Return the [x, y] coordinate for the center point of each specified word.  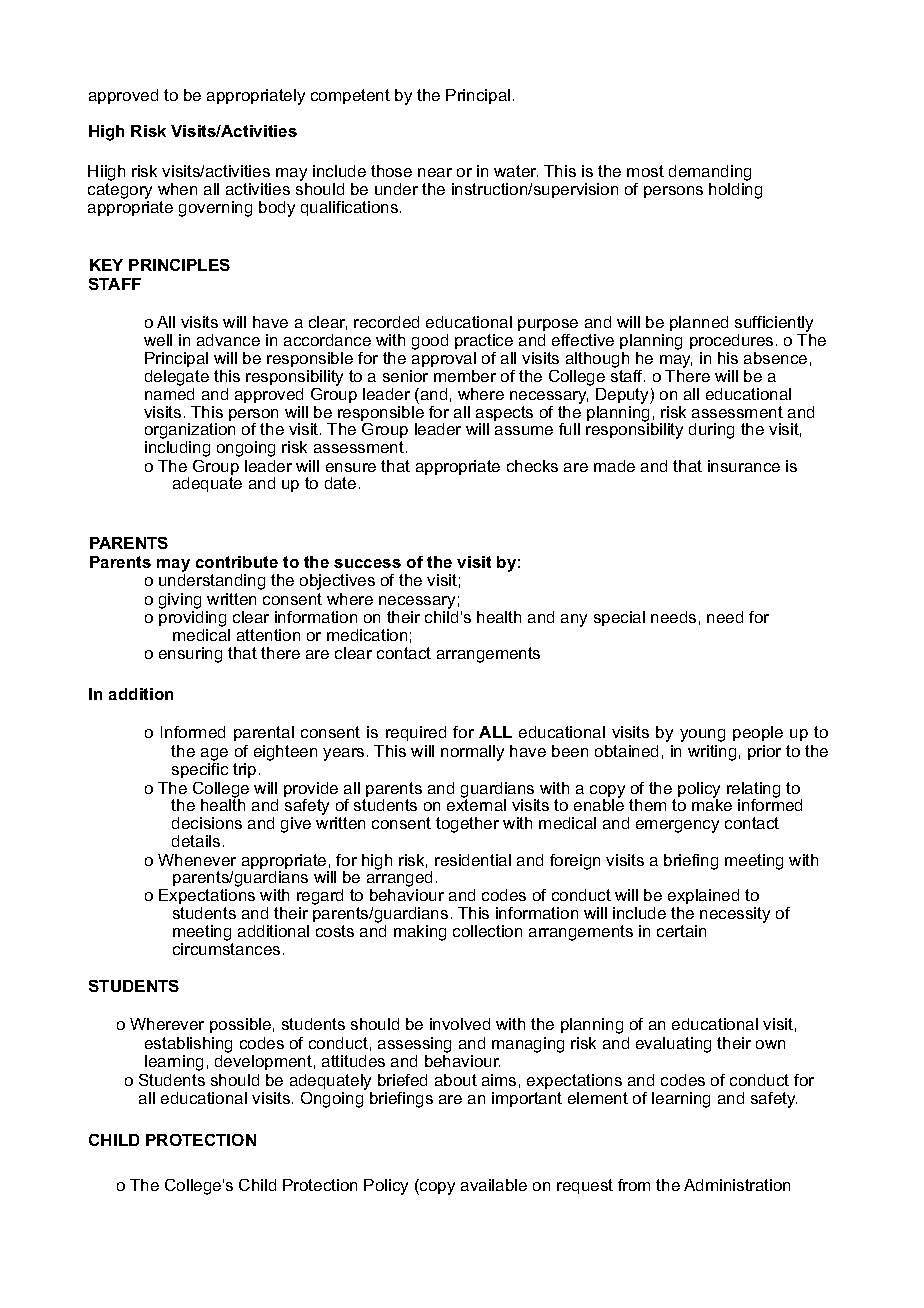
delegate [177, 378]
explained [703, 896]
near [435, 172]
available [494, 1185]
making [420, 933]
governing [215, 209]
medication [367, 635]
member [465, 376]
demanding [710, 174]
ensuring [190, 655]
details [196, 841]
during [711, 431]
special [619, 618]
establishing [188, 1045]
